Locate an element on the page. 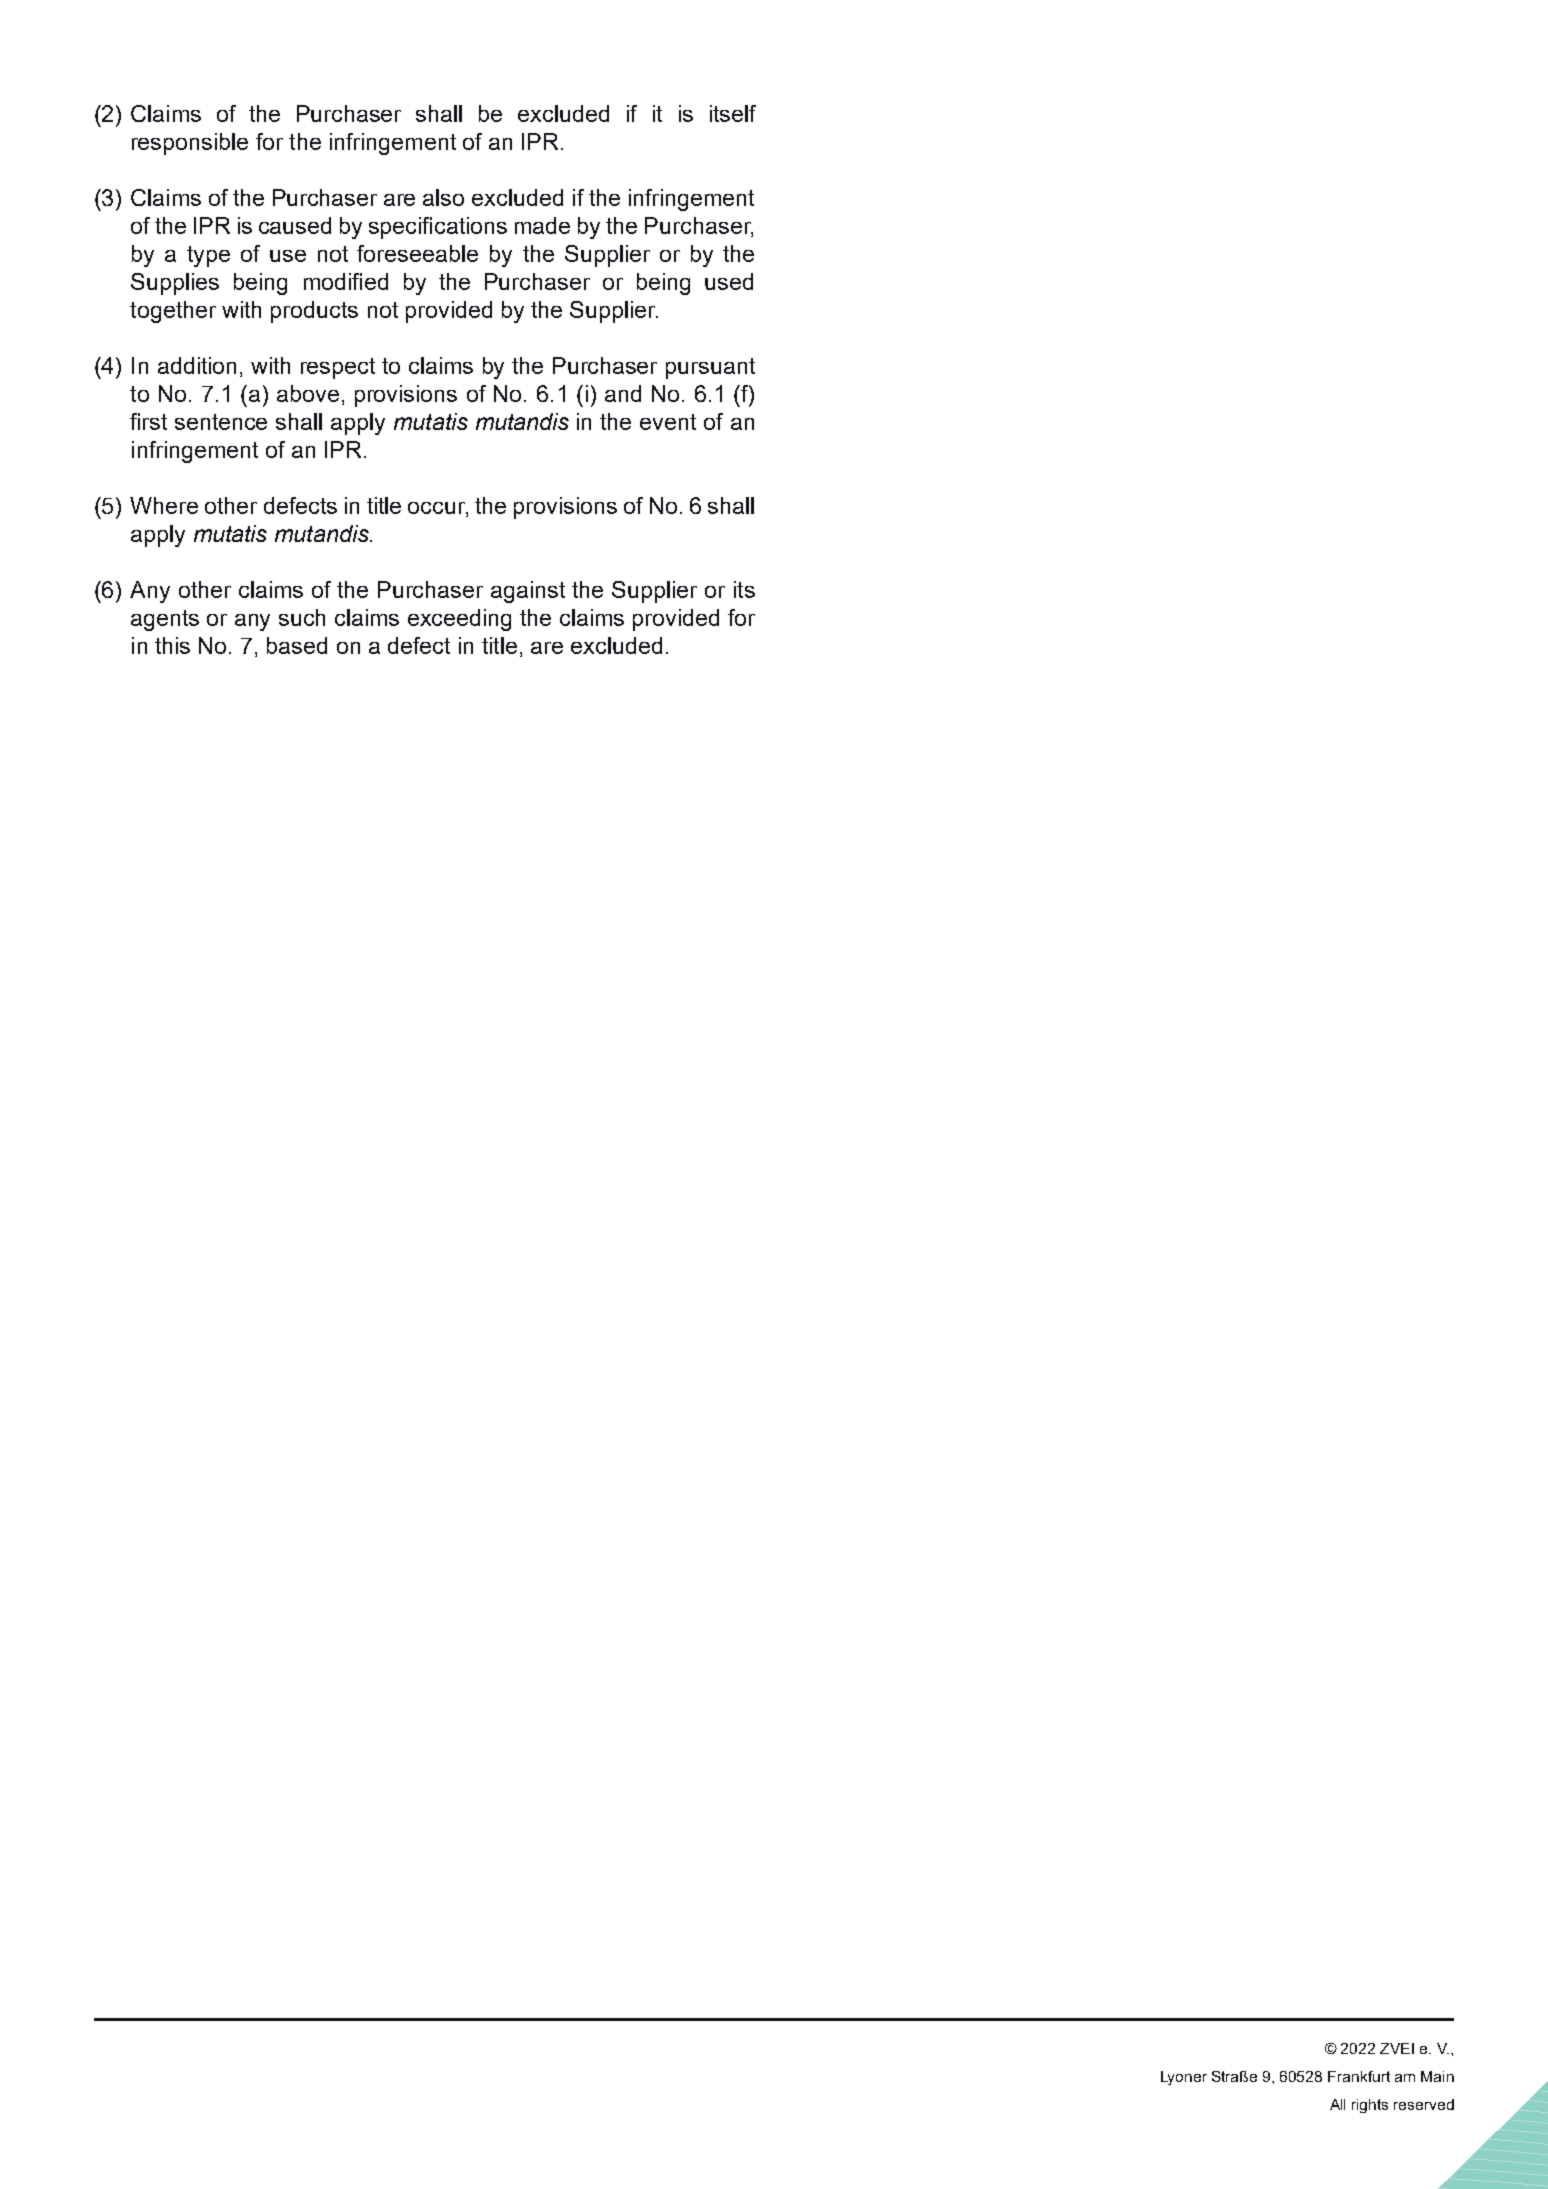 The height and width of the page is (2189, 1548). Frankfurt is located at coordinates (1359, 2076).
